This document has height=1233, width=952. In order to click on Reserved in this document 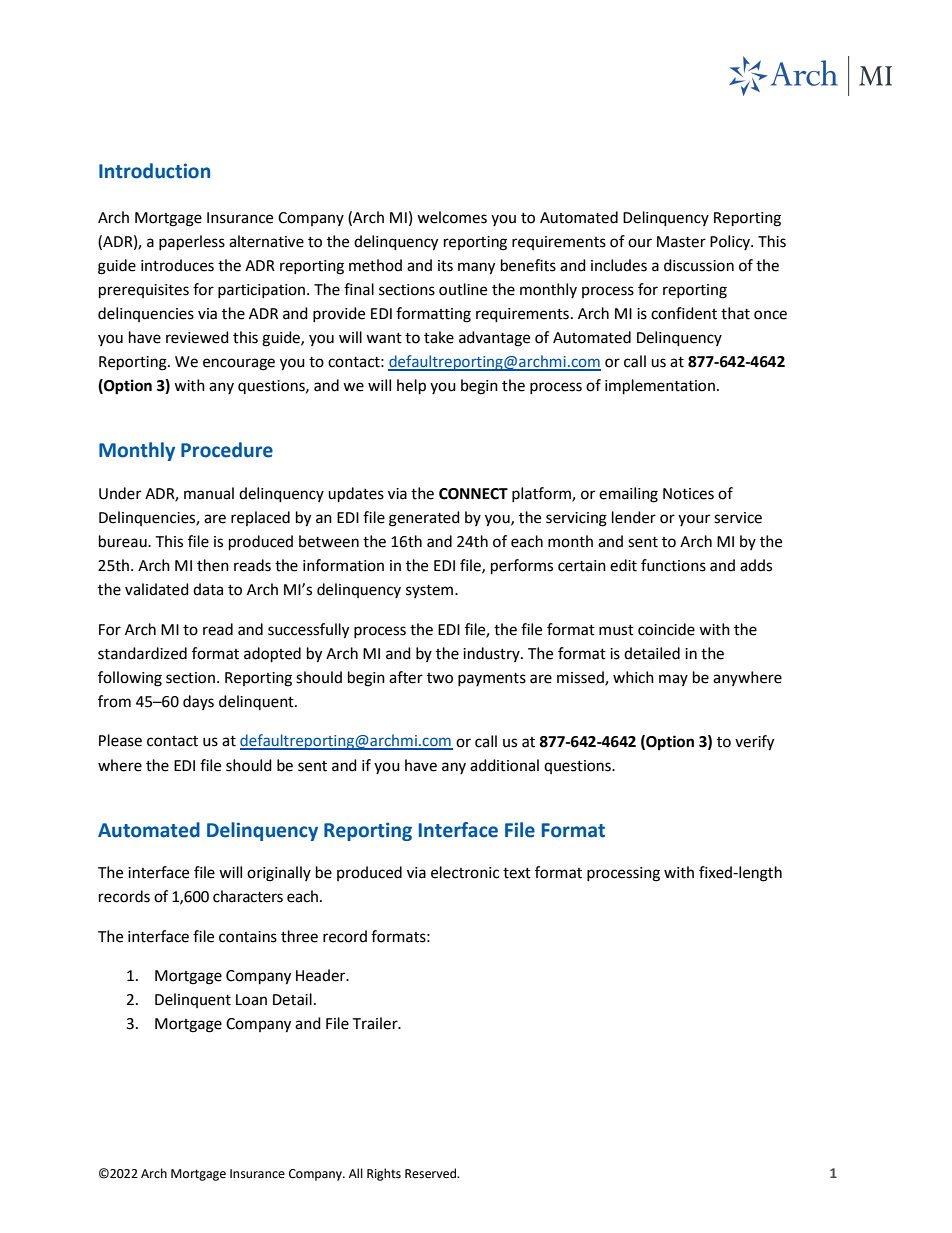, I will do `click(432, 1173)`.
